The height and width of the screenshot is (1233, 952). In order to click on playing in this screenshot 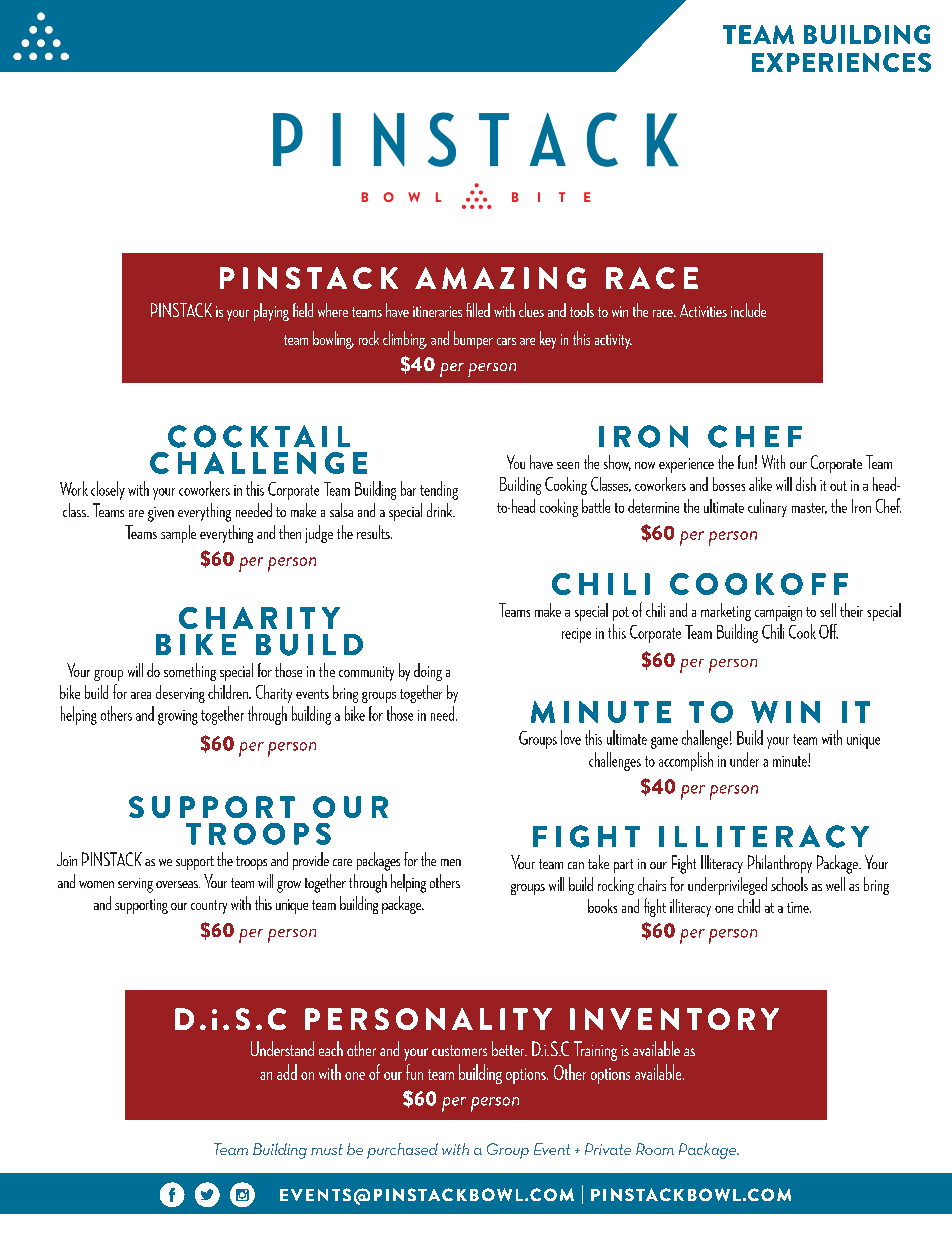, I will do `click(271, 312)`.
